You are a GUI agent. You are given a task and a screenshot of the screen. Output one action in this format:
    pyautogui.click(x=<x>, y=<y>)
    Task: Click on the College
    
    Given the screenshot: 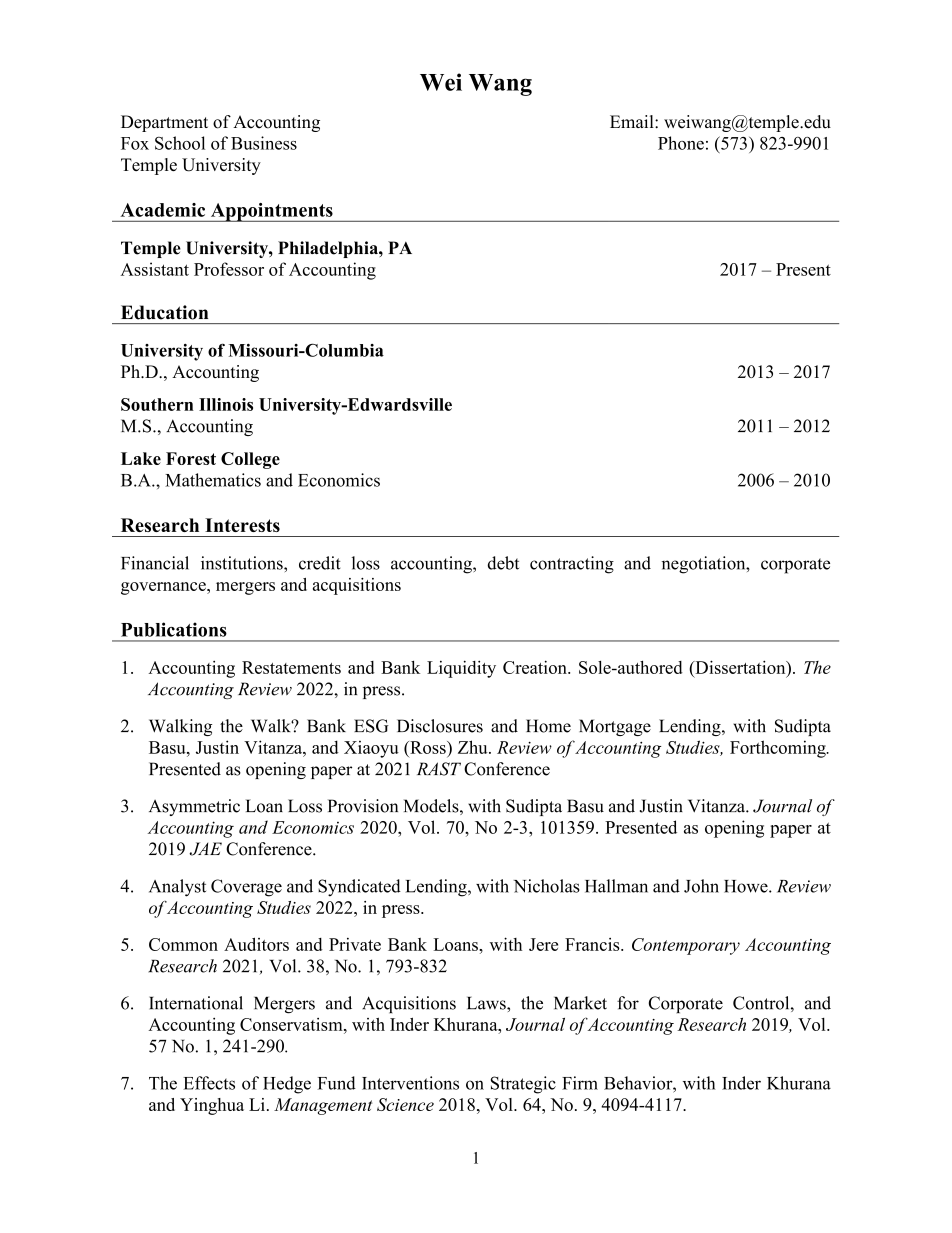 What is the action you would take?
    pyautogui.click(x=250, y=460)
